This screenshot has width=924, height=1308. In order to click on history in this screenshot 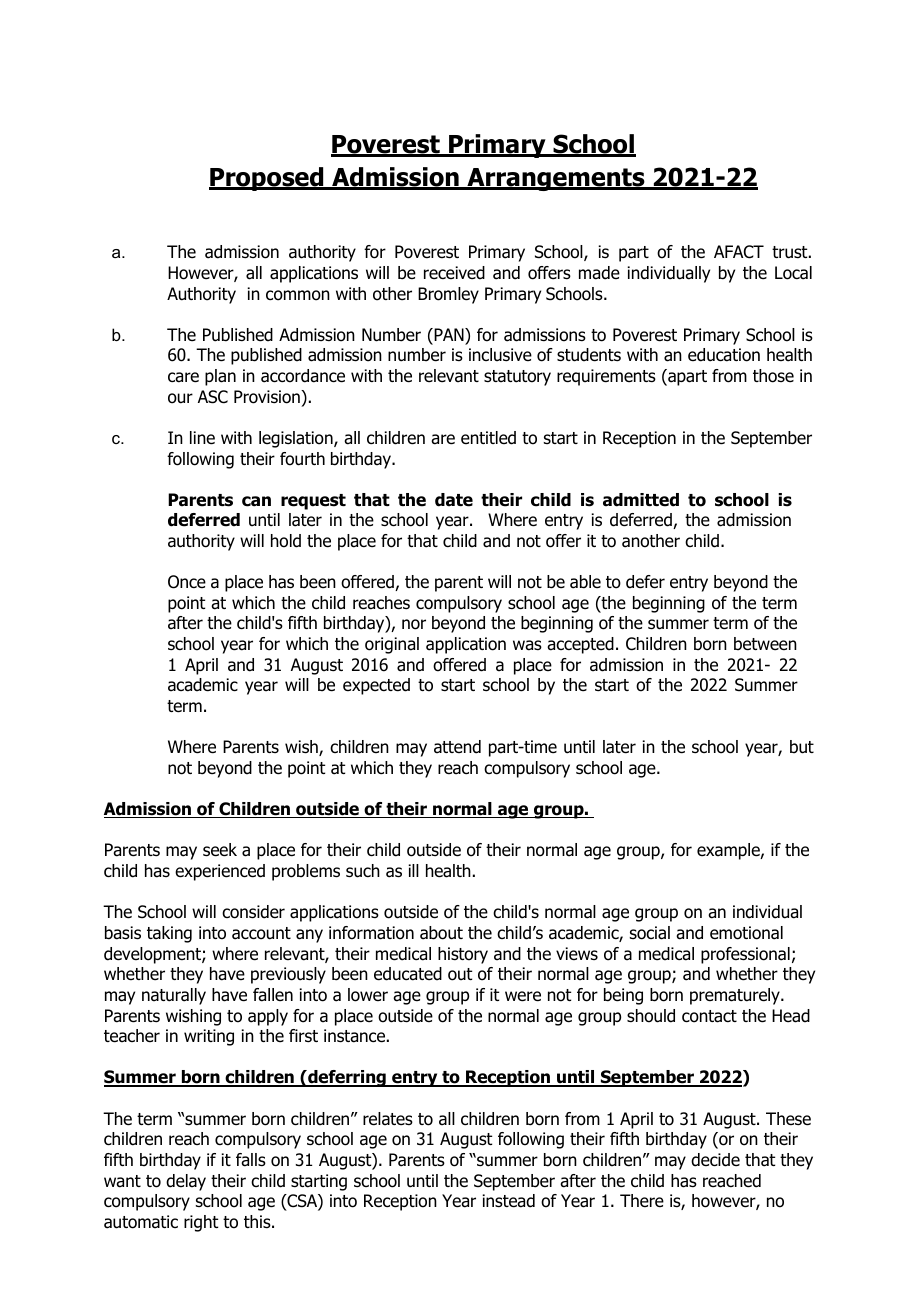, I will do `click(463, 955)`.
